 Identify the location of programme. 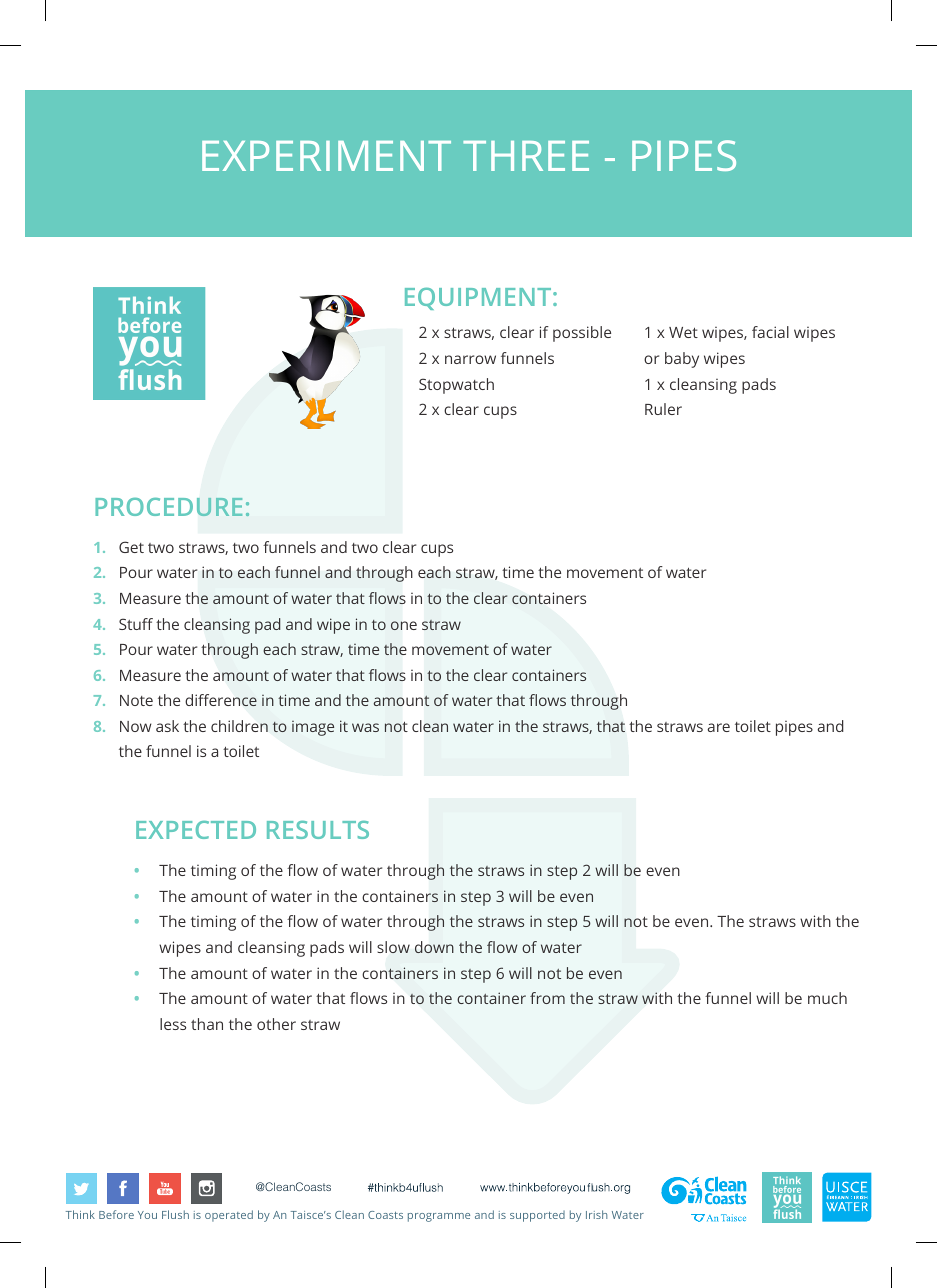
(439, 1217).
